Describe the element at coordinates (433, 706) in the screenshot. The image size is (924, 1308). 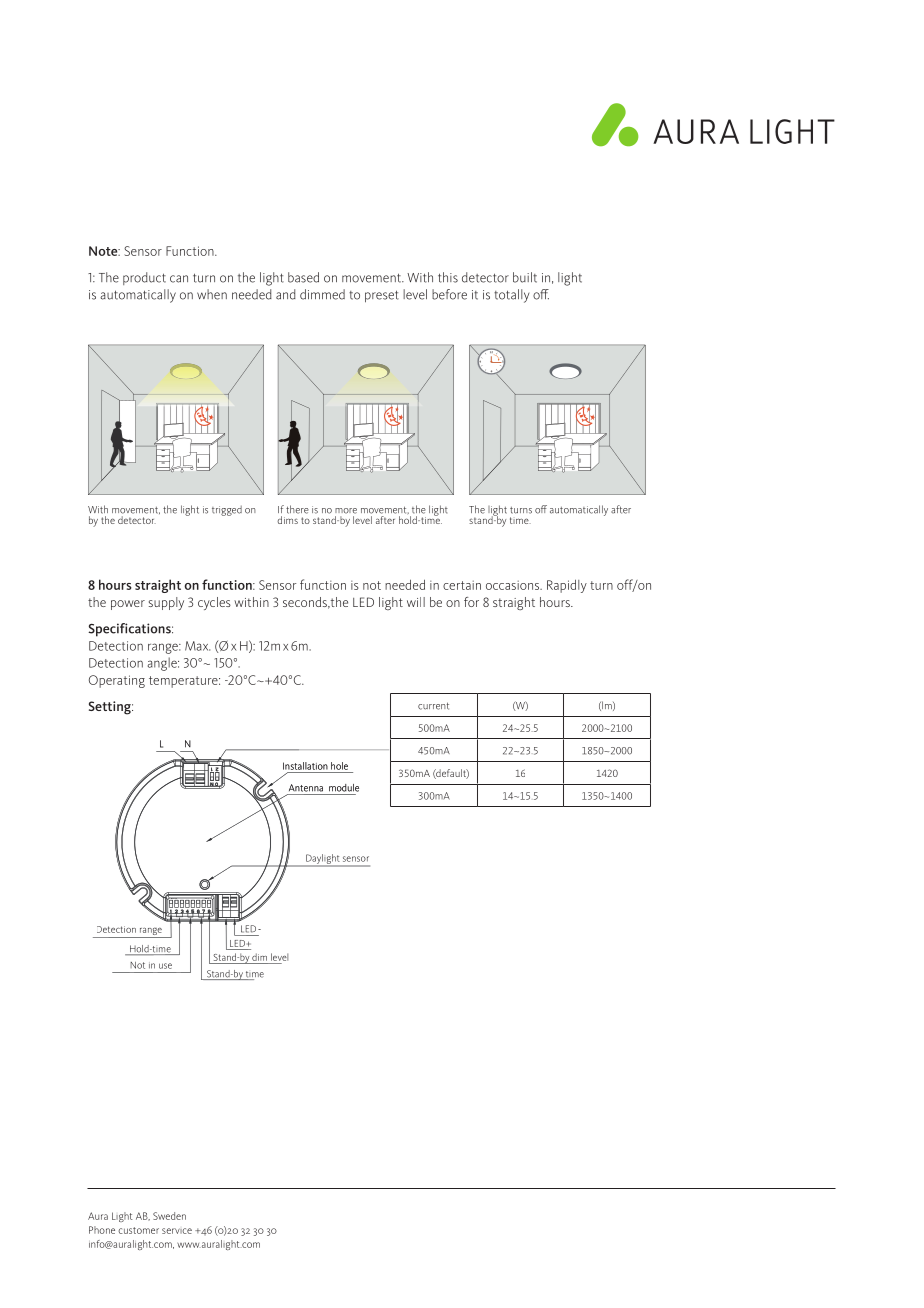
I see `current` at that location.
